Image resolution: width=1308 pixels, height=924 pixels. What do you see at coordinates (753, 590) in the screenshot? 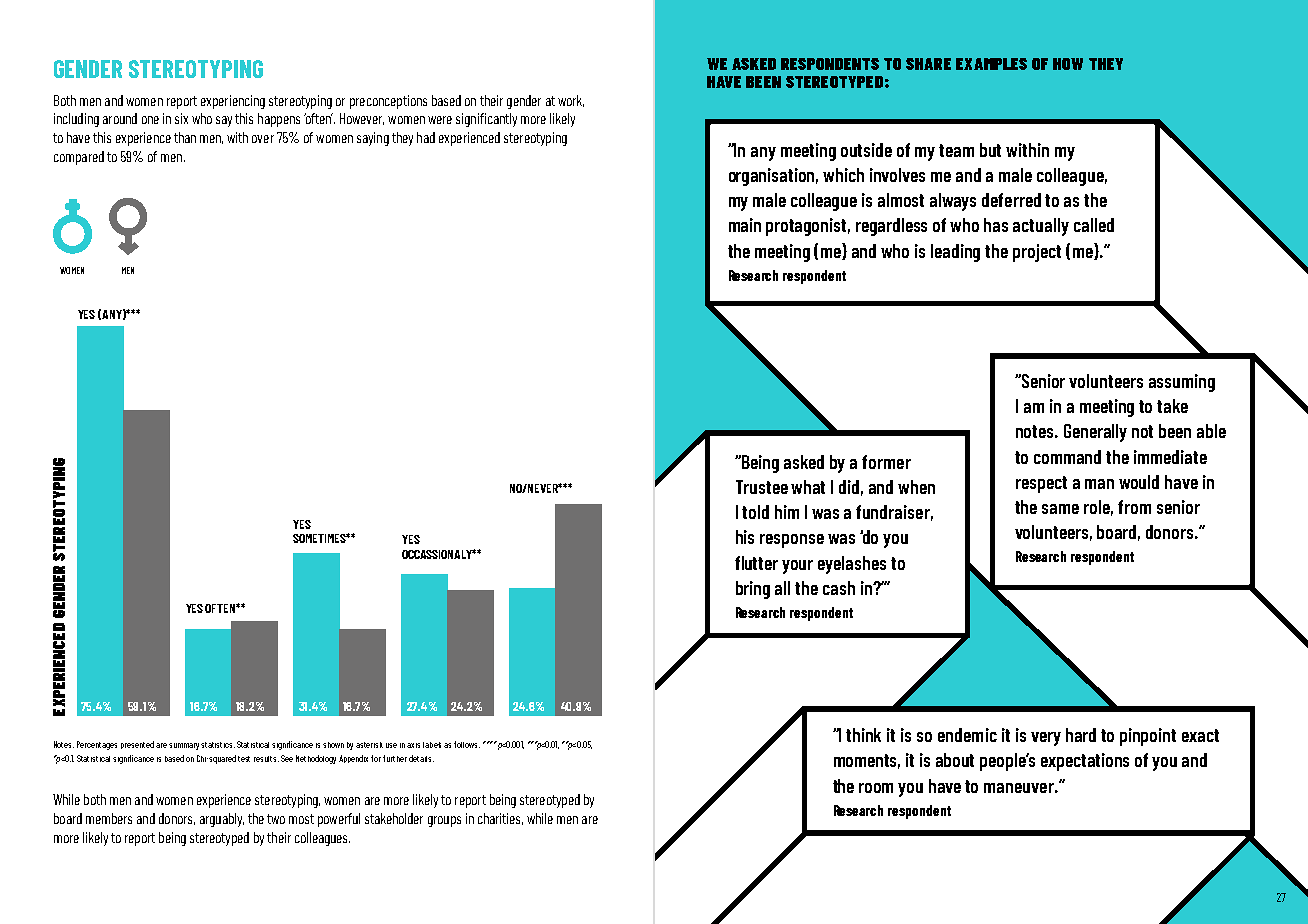
I see `bring` at bounding box center [753, 590].
